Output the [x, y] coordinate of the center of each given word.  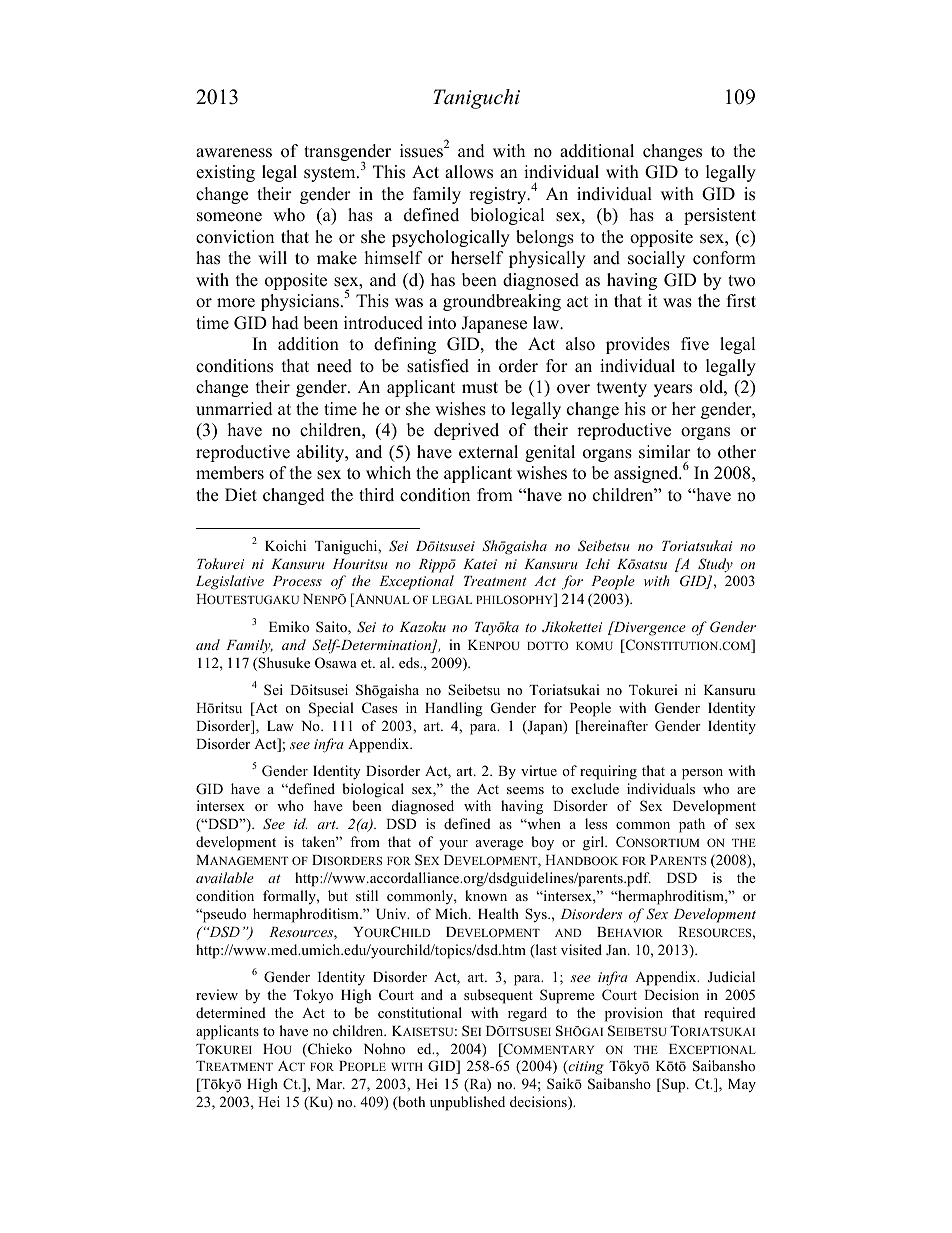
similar [665, 452]
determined [231, 1012]
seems [525, 790]
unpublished [467, 1103]
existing [225, 173]
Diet [241, 495]
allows [469, 172]
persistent [720, 216]
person [702, 774]
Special [331, 709]
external [488, 452]
